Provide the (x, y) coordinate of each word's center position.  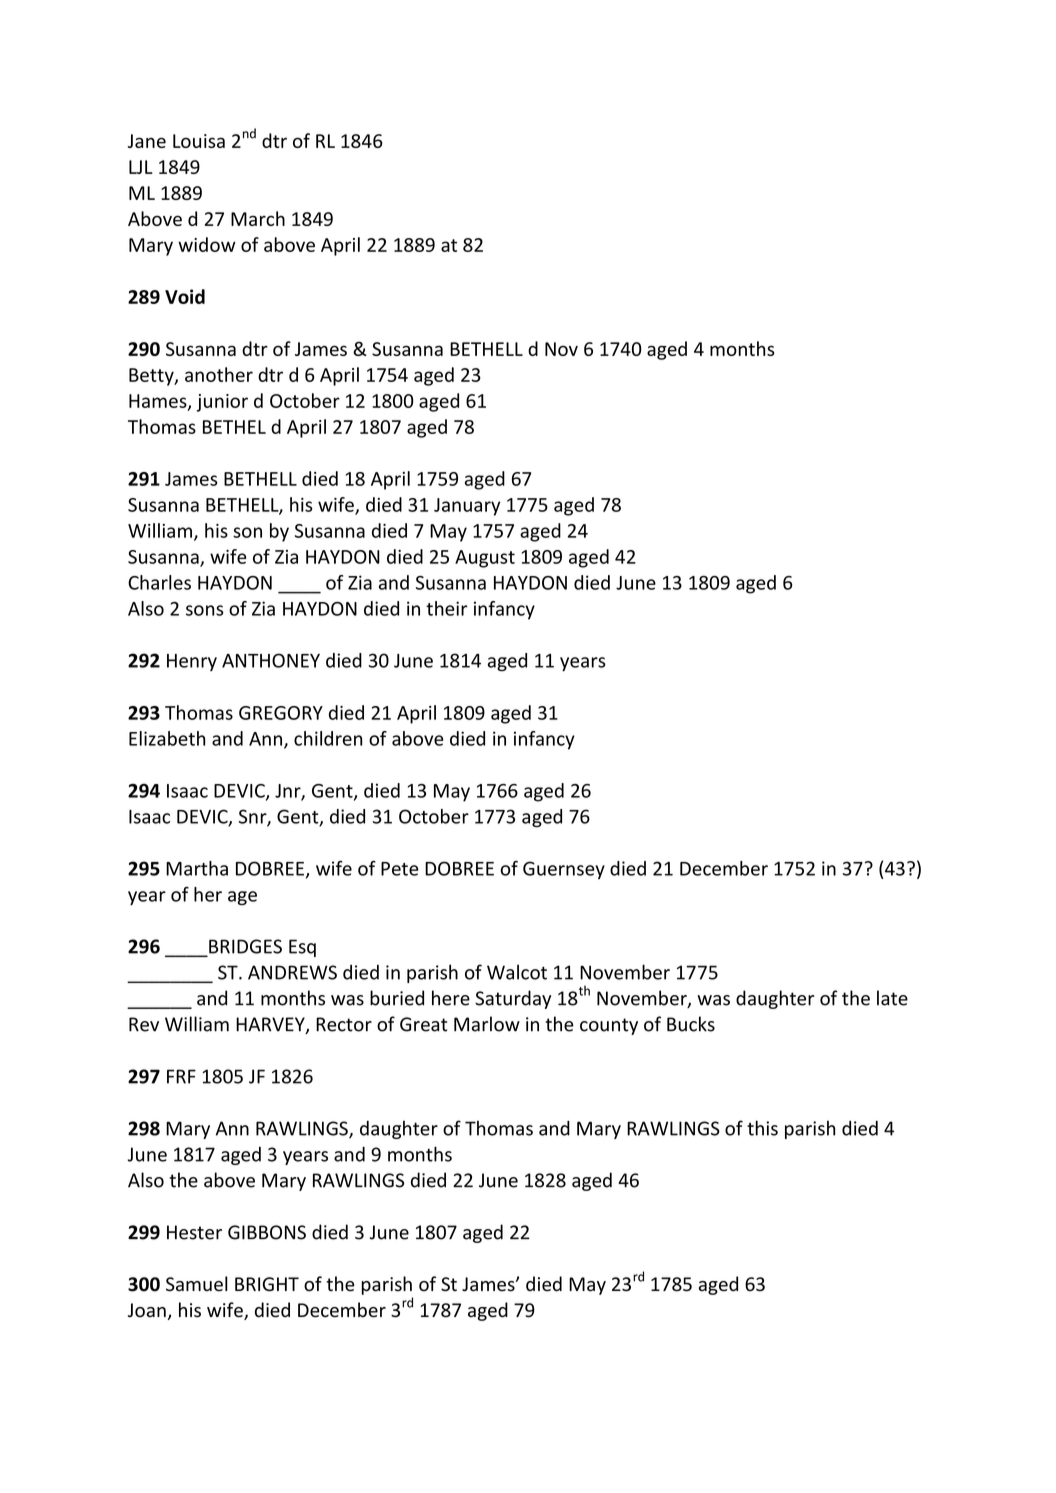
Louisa (199, 141)
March (258, 218)
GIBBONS (267, 1232)
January (467, 507)
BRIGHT (267, 1284)
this (762, 1128)
